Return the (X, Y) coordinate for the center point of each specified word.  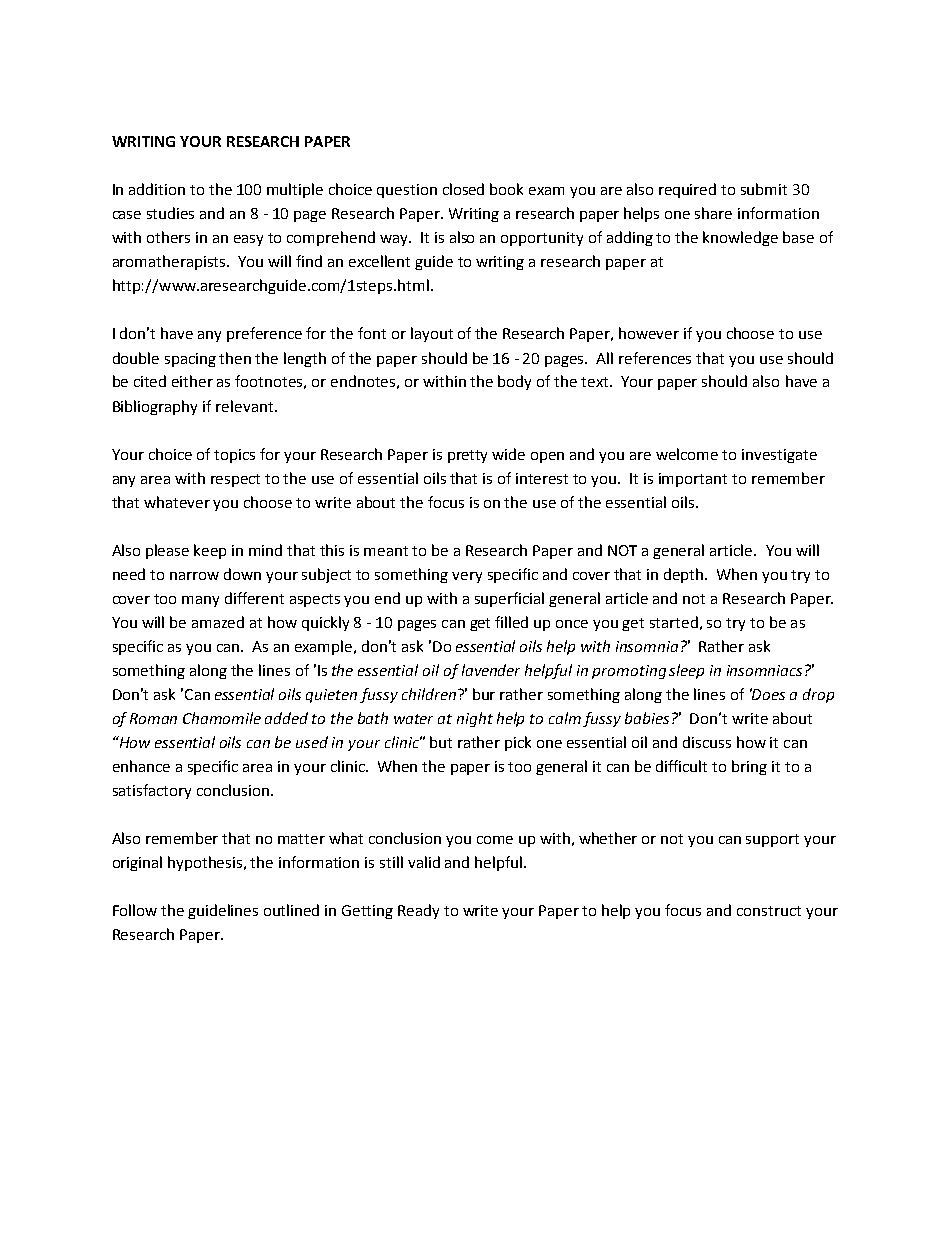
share (713, 213)
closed (463, 189)
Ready (418, 911)
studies (170, 213)
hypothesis (206, 863)
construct (769, 911)
